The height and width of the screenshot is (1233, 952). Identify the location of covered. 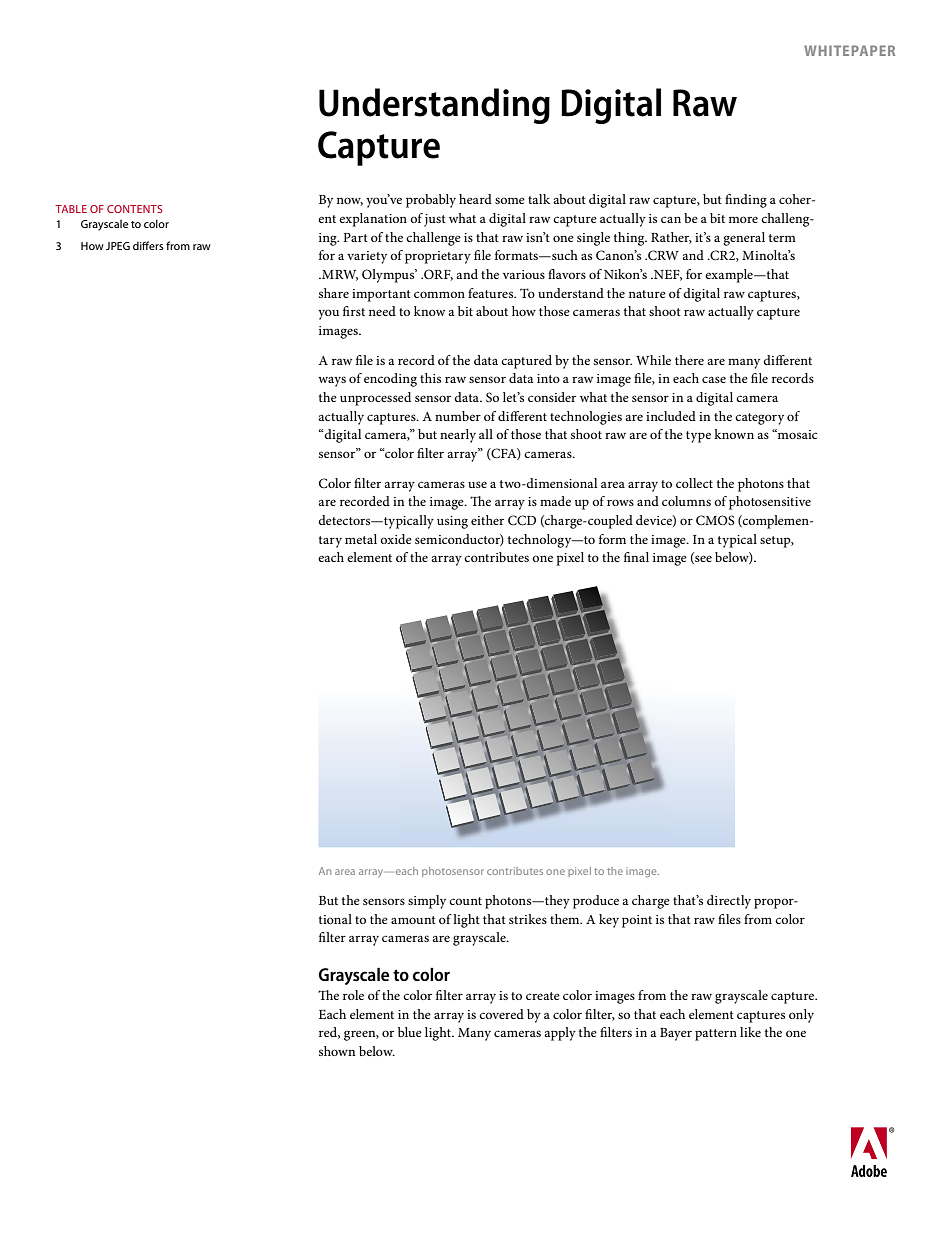
(501, 1014).
